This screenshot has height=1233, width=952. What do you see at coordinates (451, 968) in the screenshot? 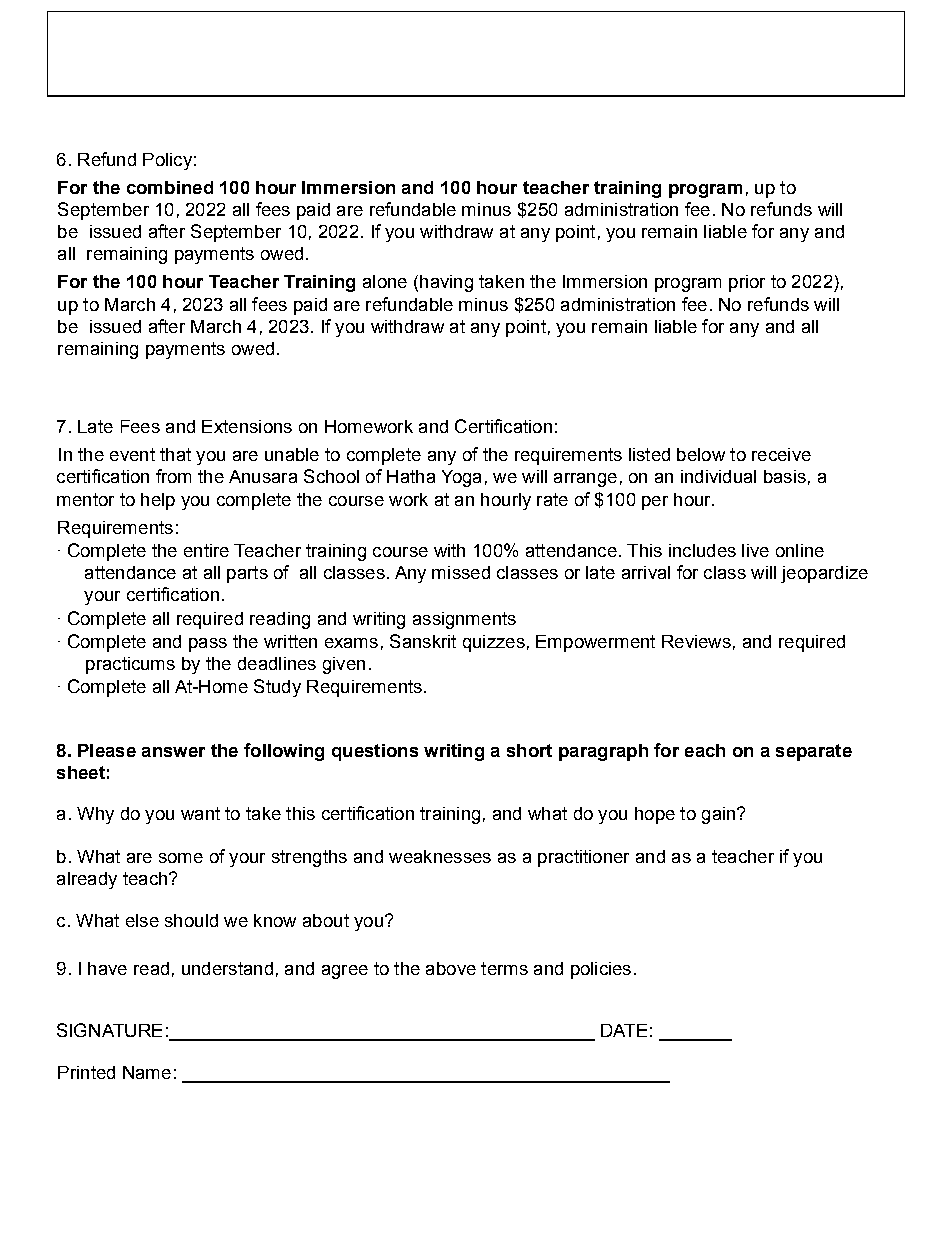
I see `above` at bounding box center [451, 968].
